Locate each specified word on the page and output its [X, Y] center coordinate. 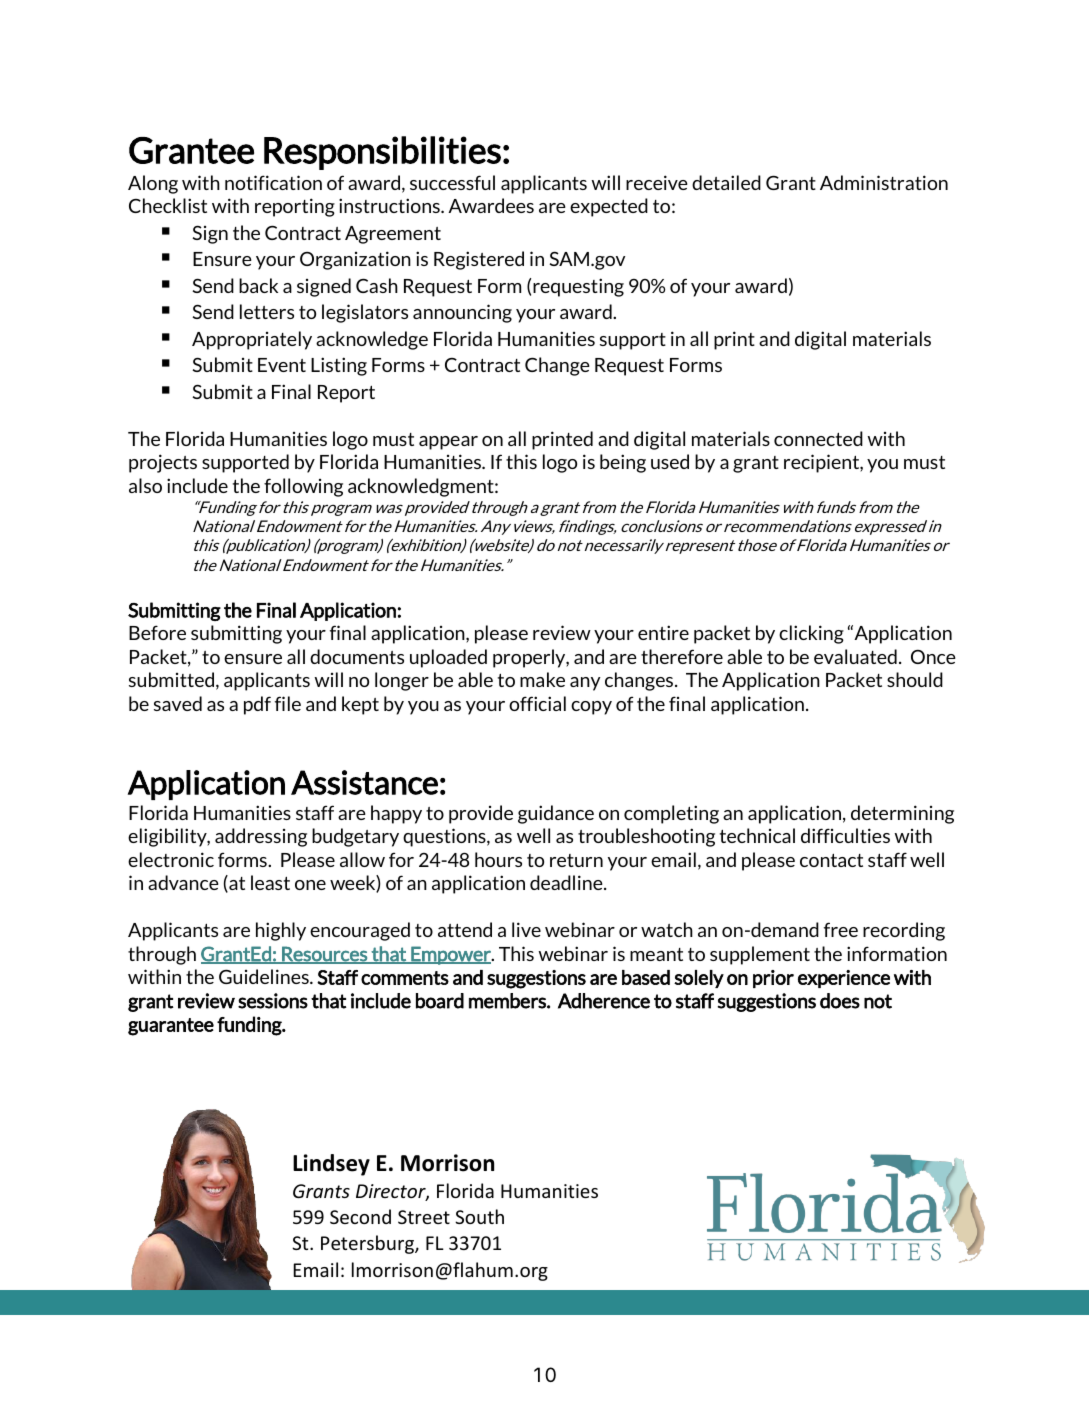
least [270, 882]
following [303, 487]
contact [831, 860]
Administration [884, 182]
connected [818, 438]
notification [273, 182]
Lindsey [331, 1165]
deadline [567, 882]
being [623, 463]
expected [609, 207]
